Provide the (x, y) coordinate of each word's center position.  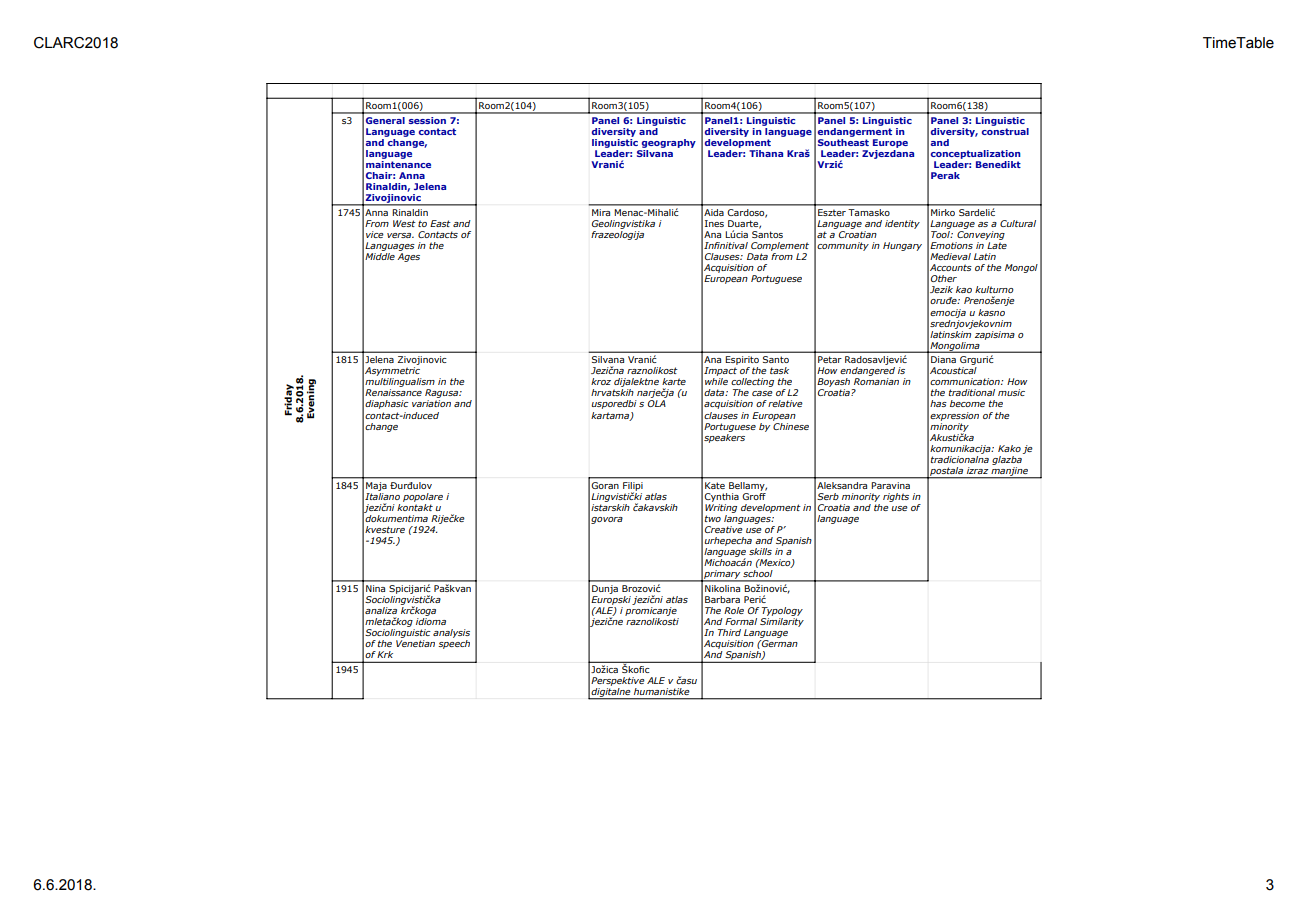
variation (431, 403)
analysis (451, 633)
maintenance (398, 164)
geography (669, 143)
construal (1005, 130)
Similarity (782, 622)
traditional (972, 392)
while (716, 381)
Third (729, 632)
